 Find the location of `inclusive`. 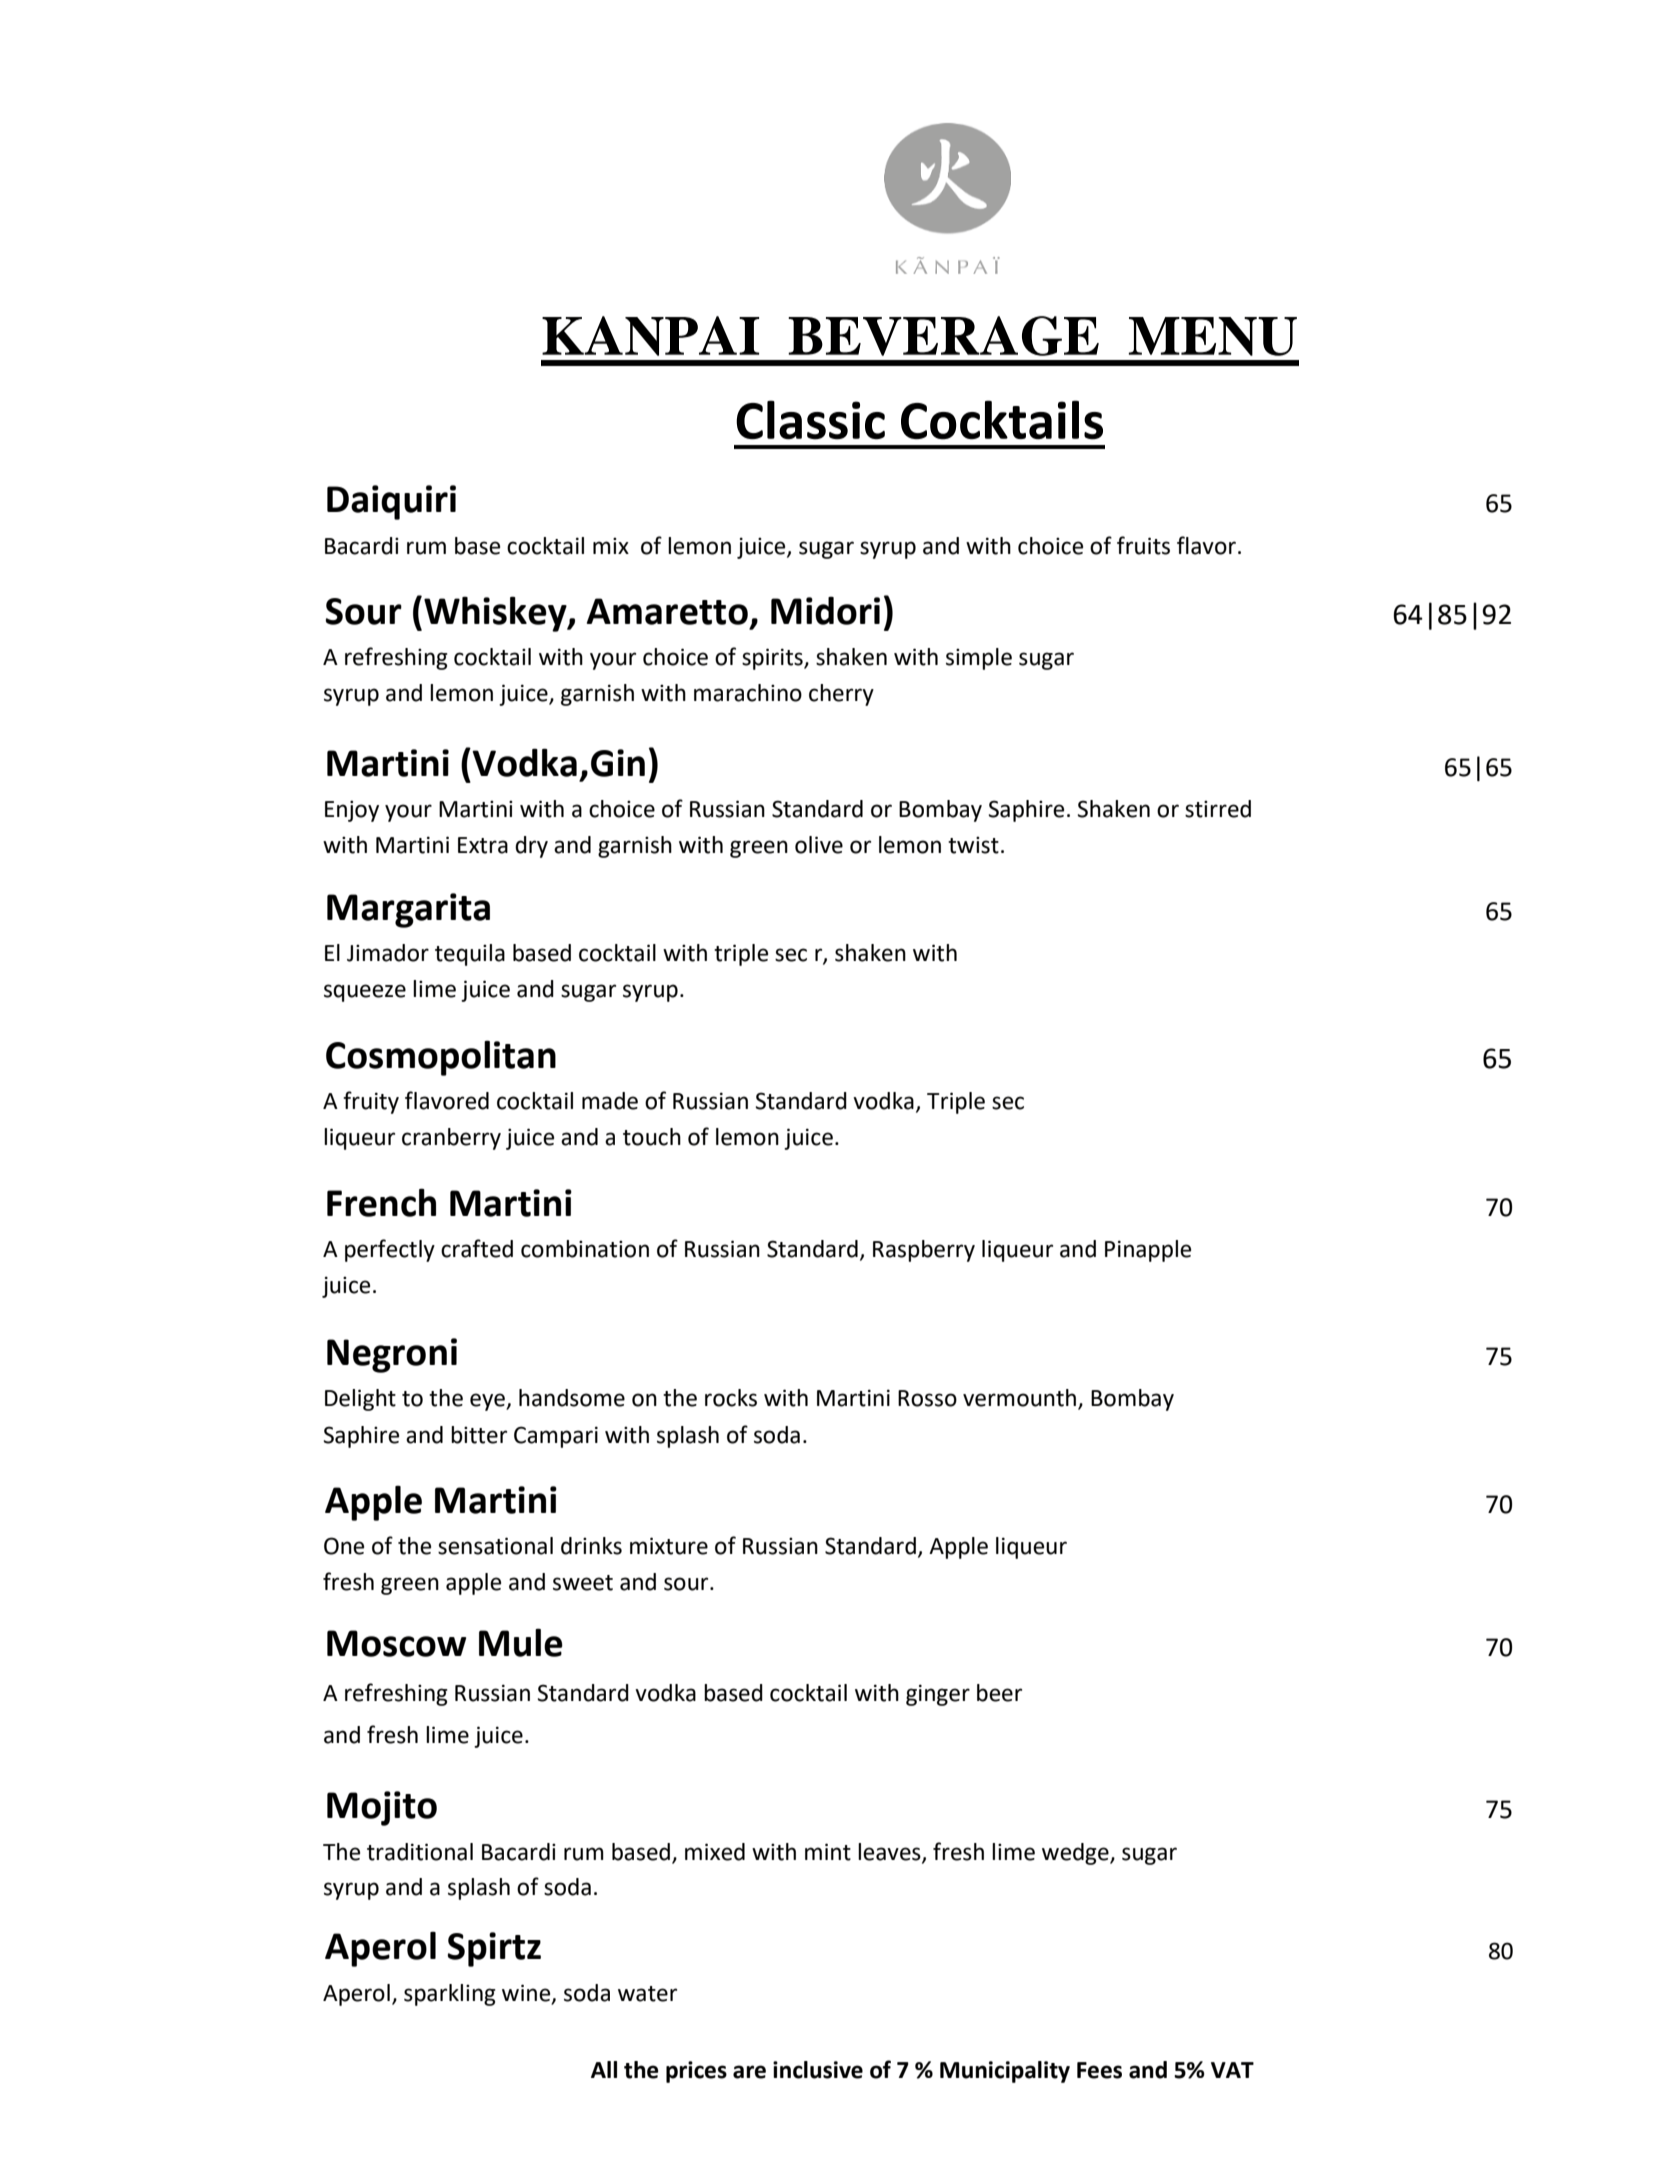

inclusive is located at coordinates (818, 2070).
